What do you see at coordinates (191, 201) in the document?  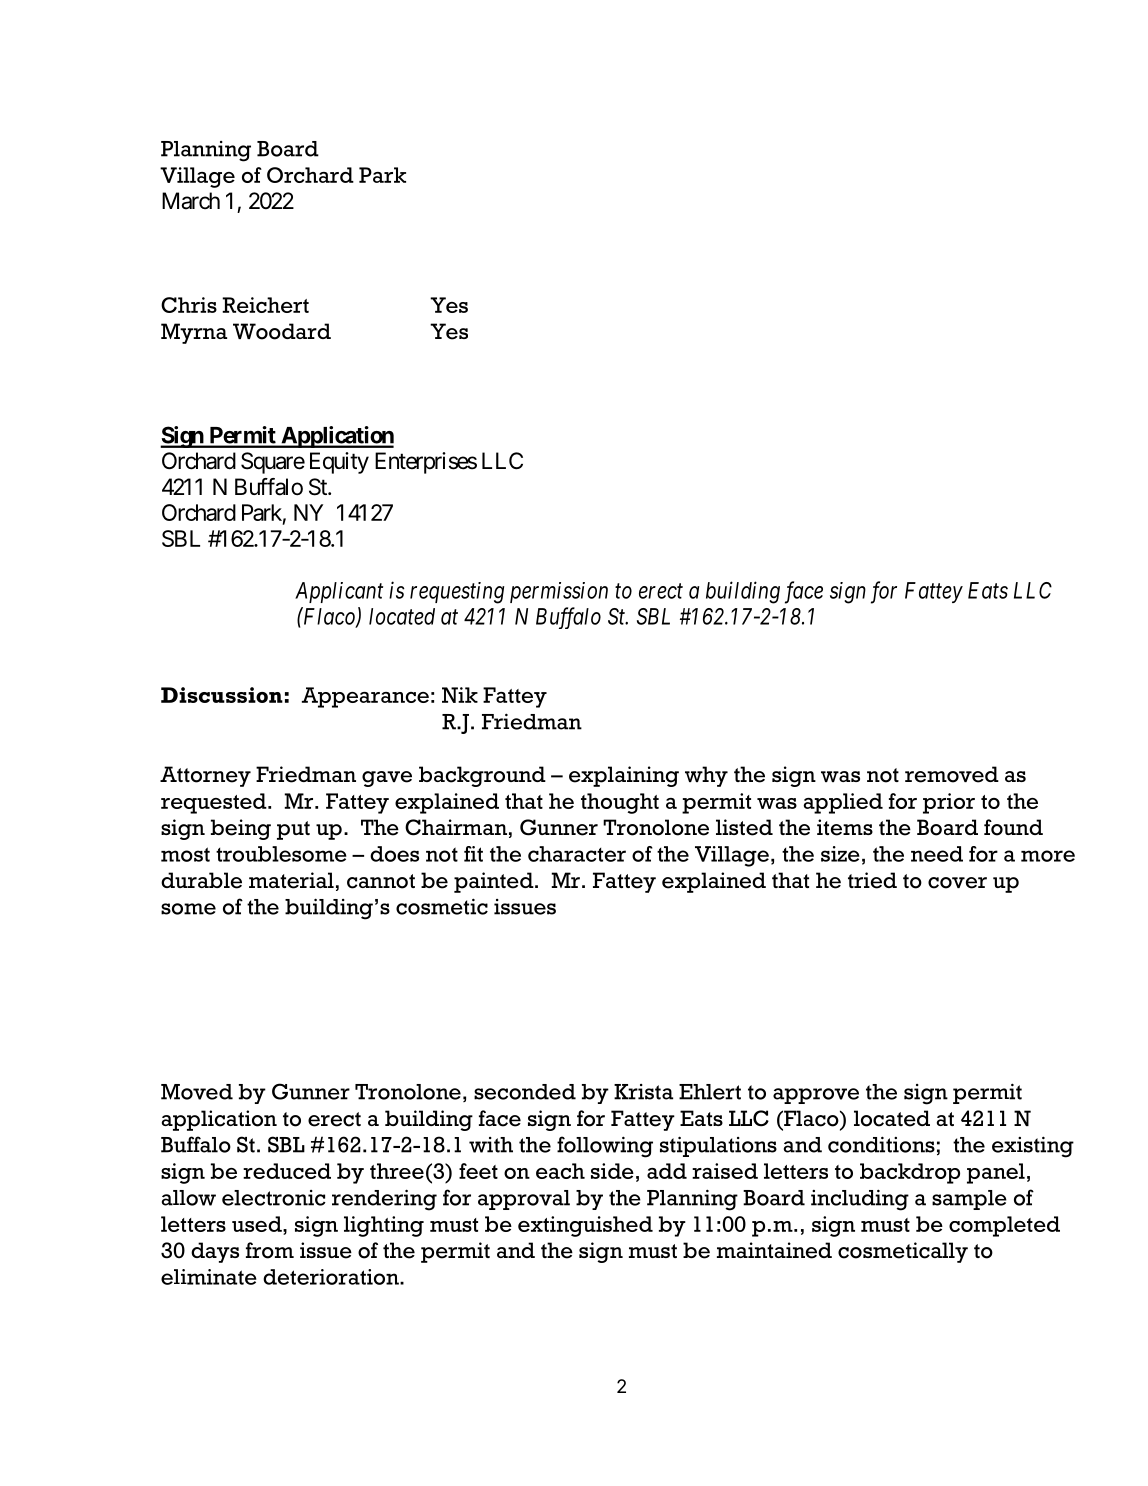 I see `March` at bounding box center [191, 201].
